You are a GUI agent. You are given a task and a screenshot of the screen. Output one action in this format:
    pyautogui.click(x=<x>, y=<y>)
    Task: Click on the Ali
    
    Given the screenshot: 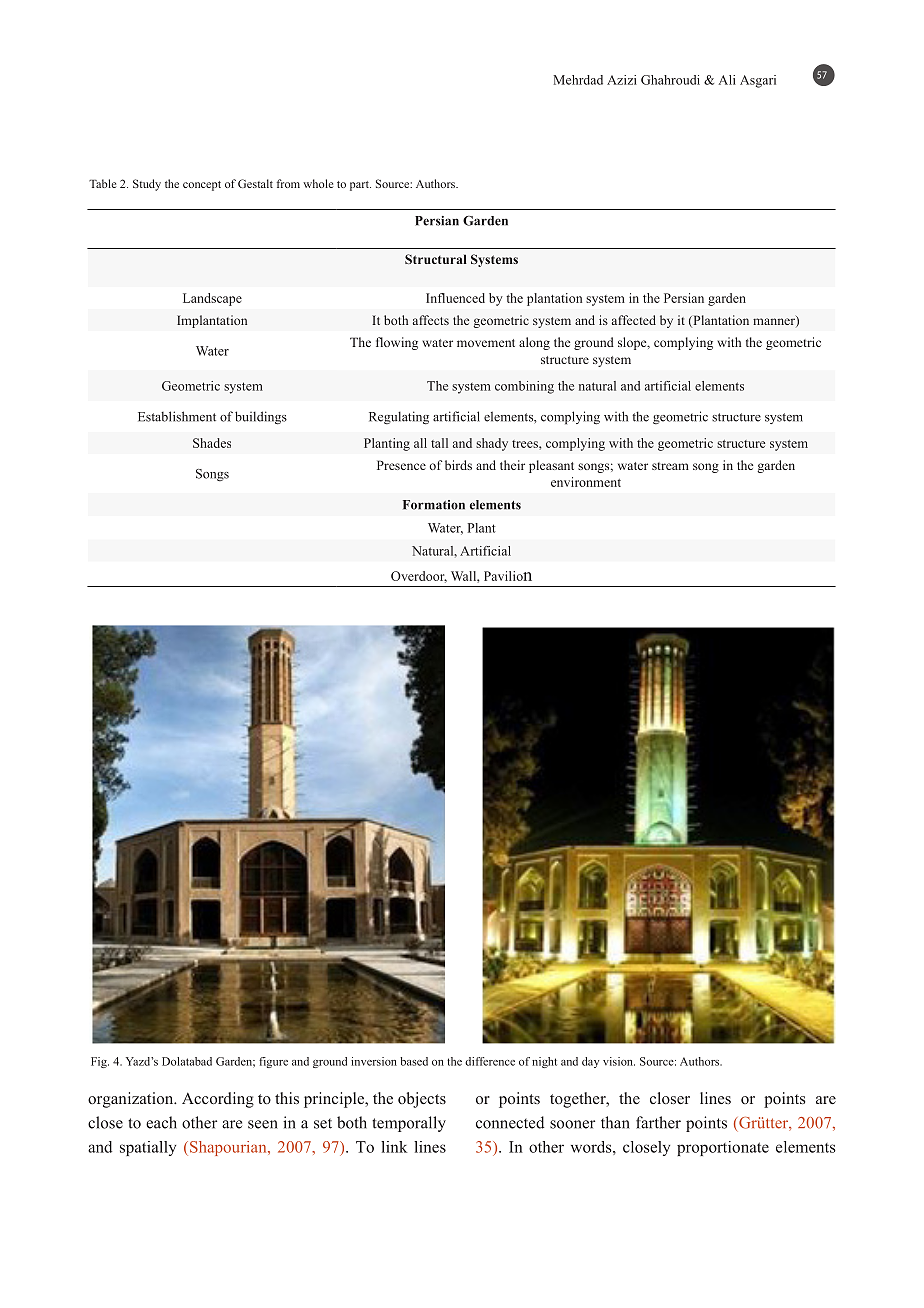 What is the action you would take?
    pyautogui.click(x=727, y=80)
